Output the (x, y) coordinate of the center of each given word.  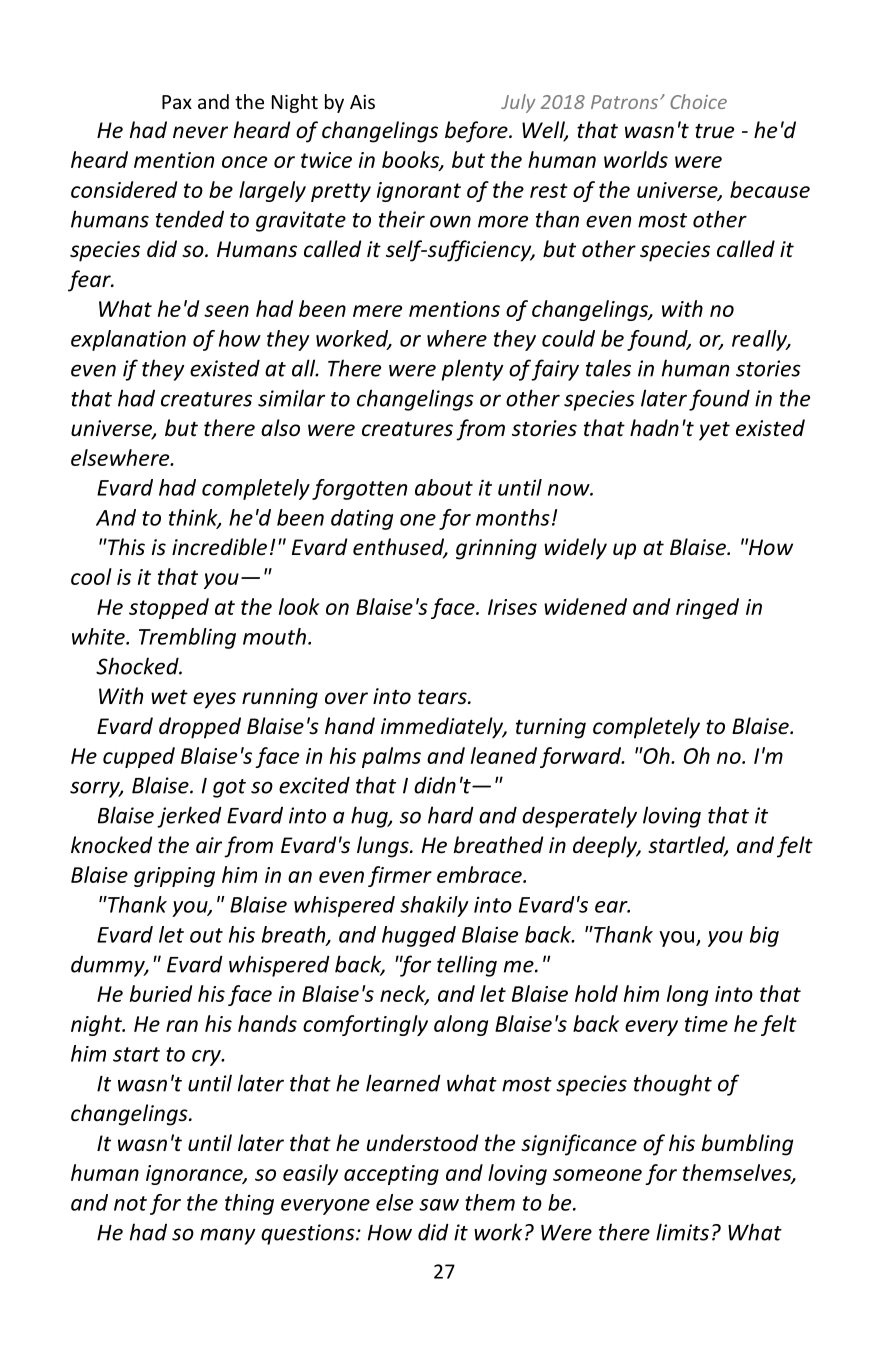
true (714, 131)
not (130, 1203)
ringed (707, 608)
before (477, 132)
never (200, 132)
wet (169, 697)
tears (443, 697)
